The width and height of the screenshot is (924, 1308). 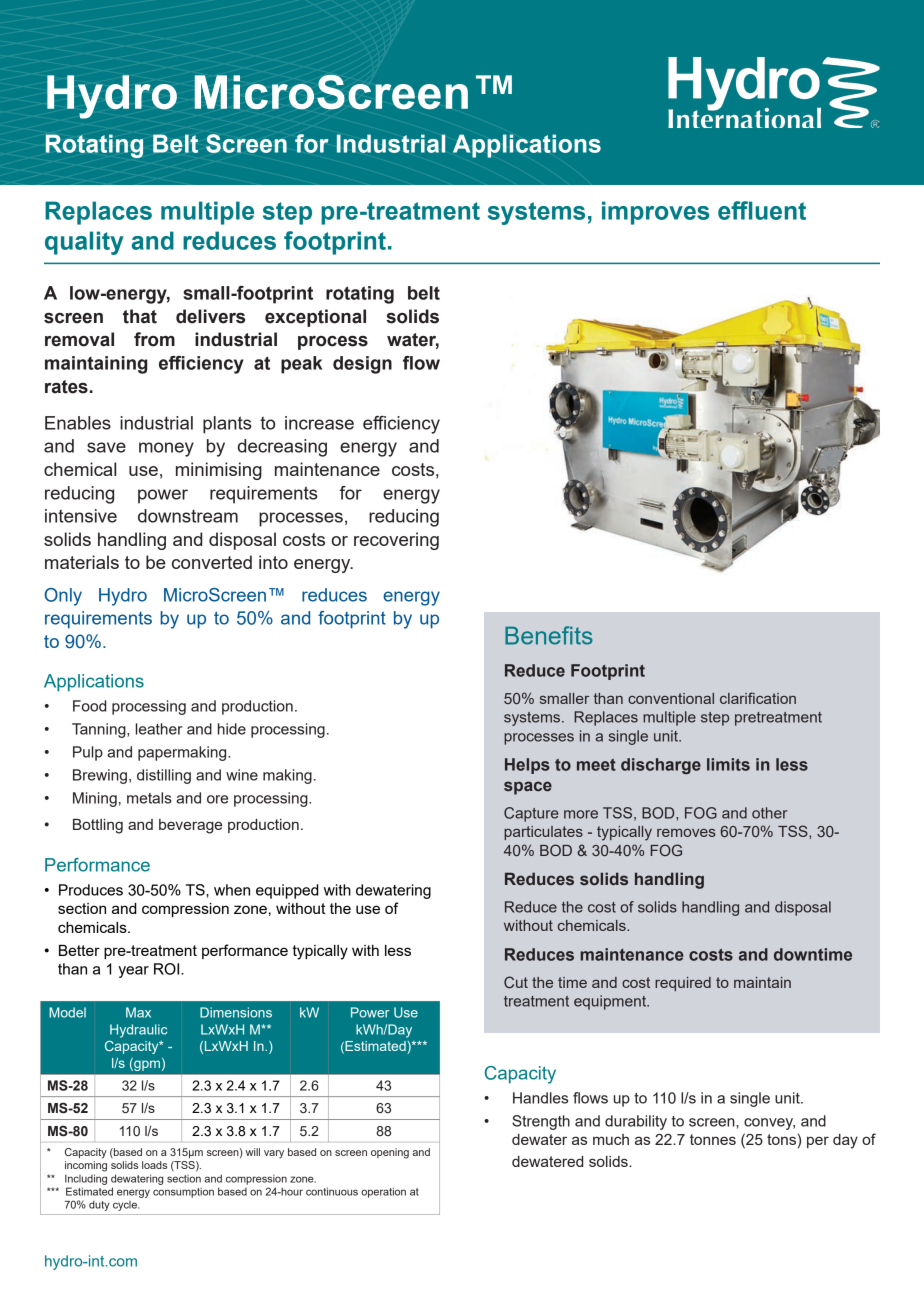 What do you see at coordinates (655, 213) in the screenshot?
I see `improves` at bounding box center [655, 213].
